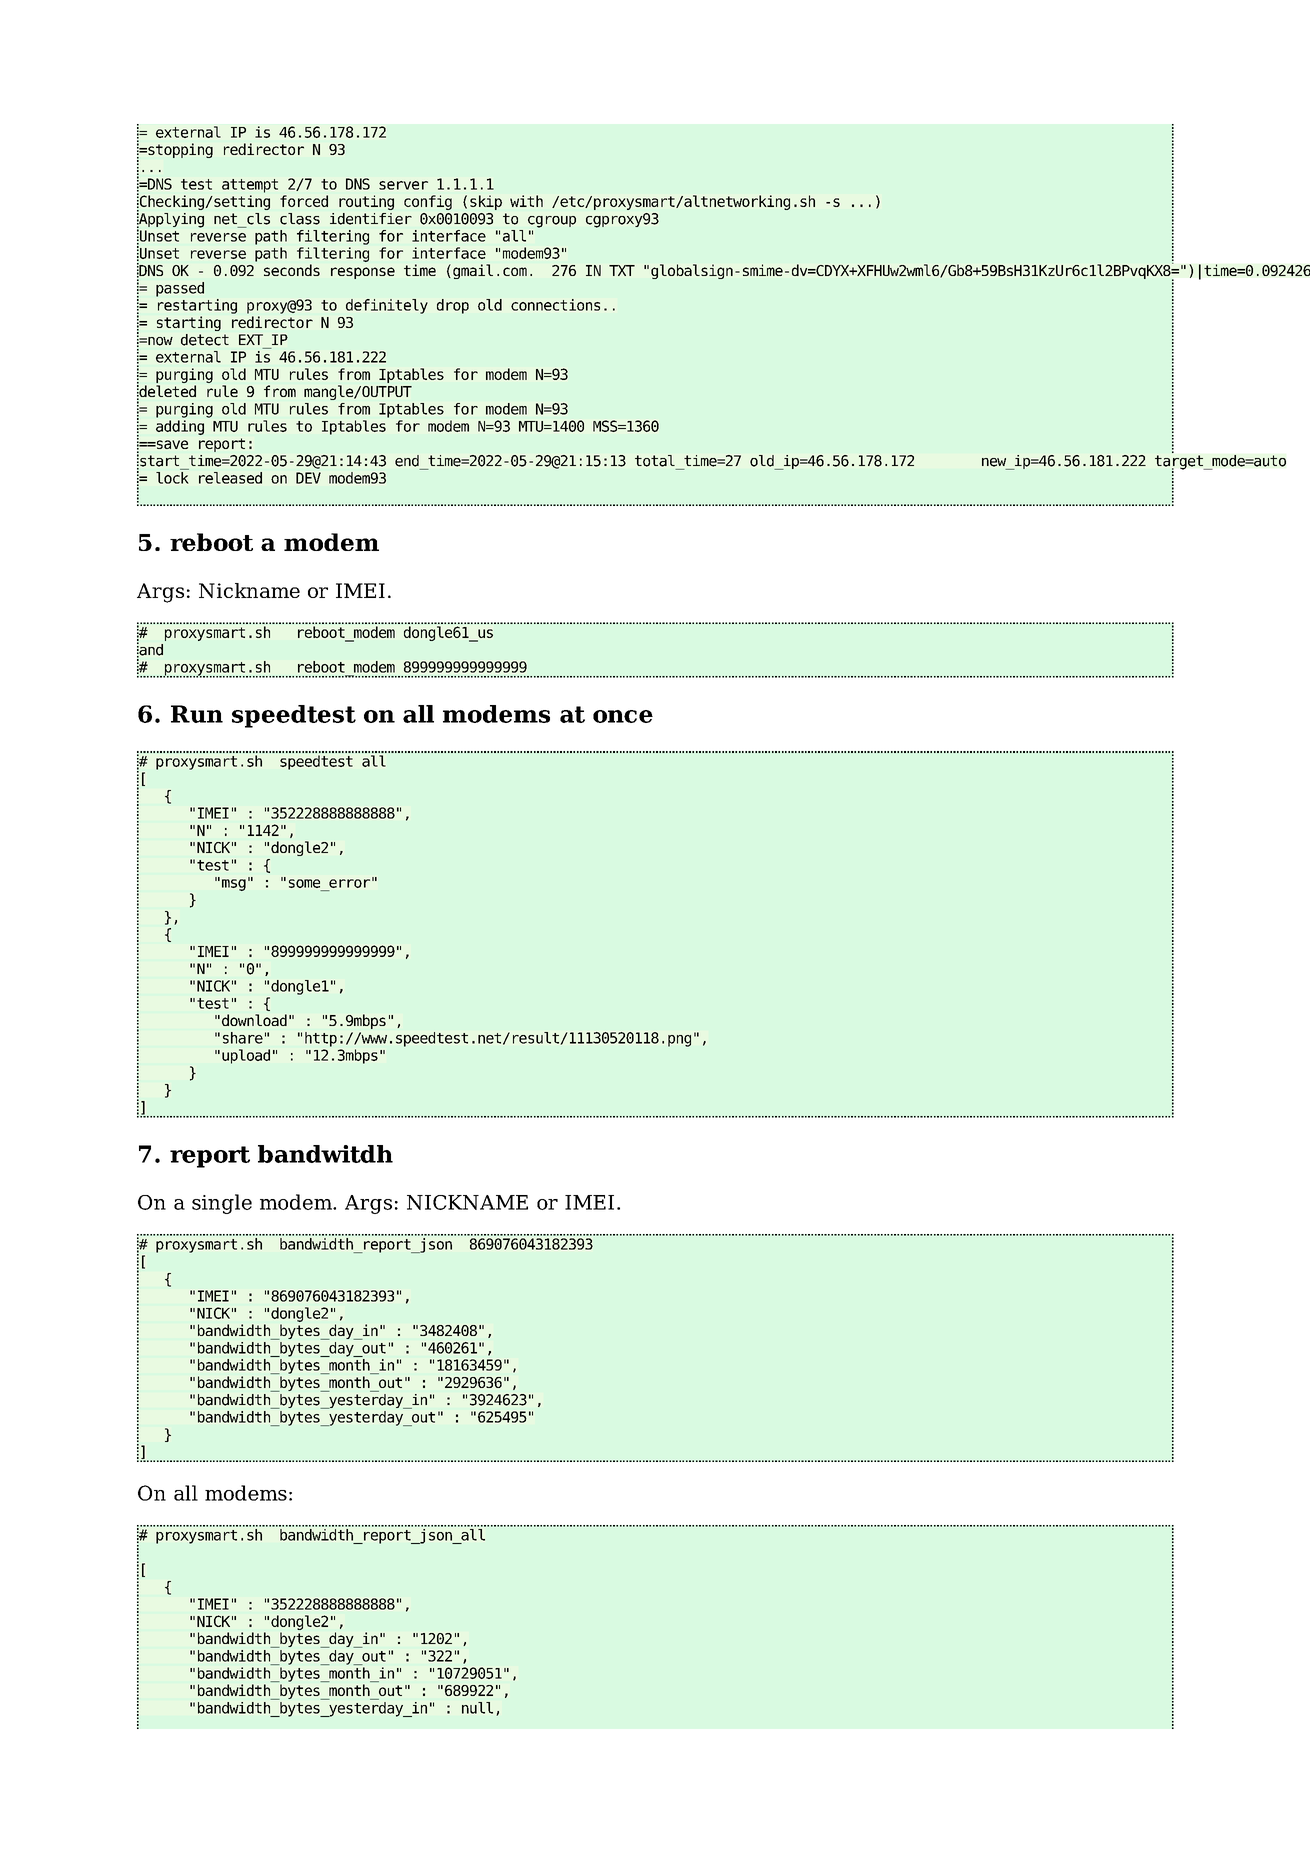 This page has height=1851, width=1310. I want to click on once, so click(623, 716).
